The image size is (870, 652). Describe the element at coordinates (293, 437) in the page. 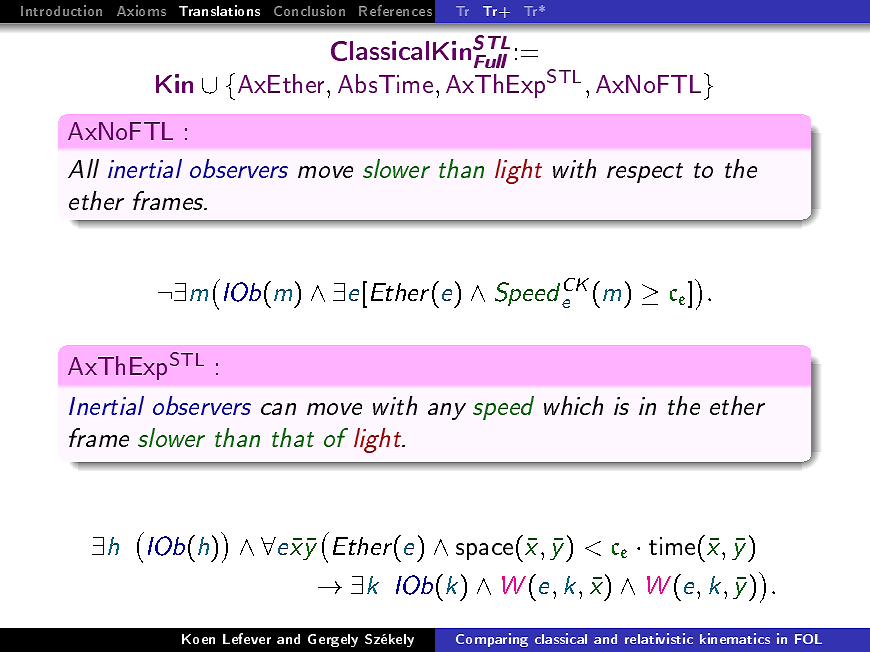

I see `that` at that location.
